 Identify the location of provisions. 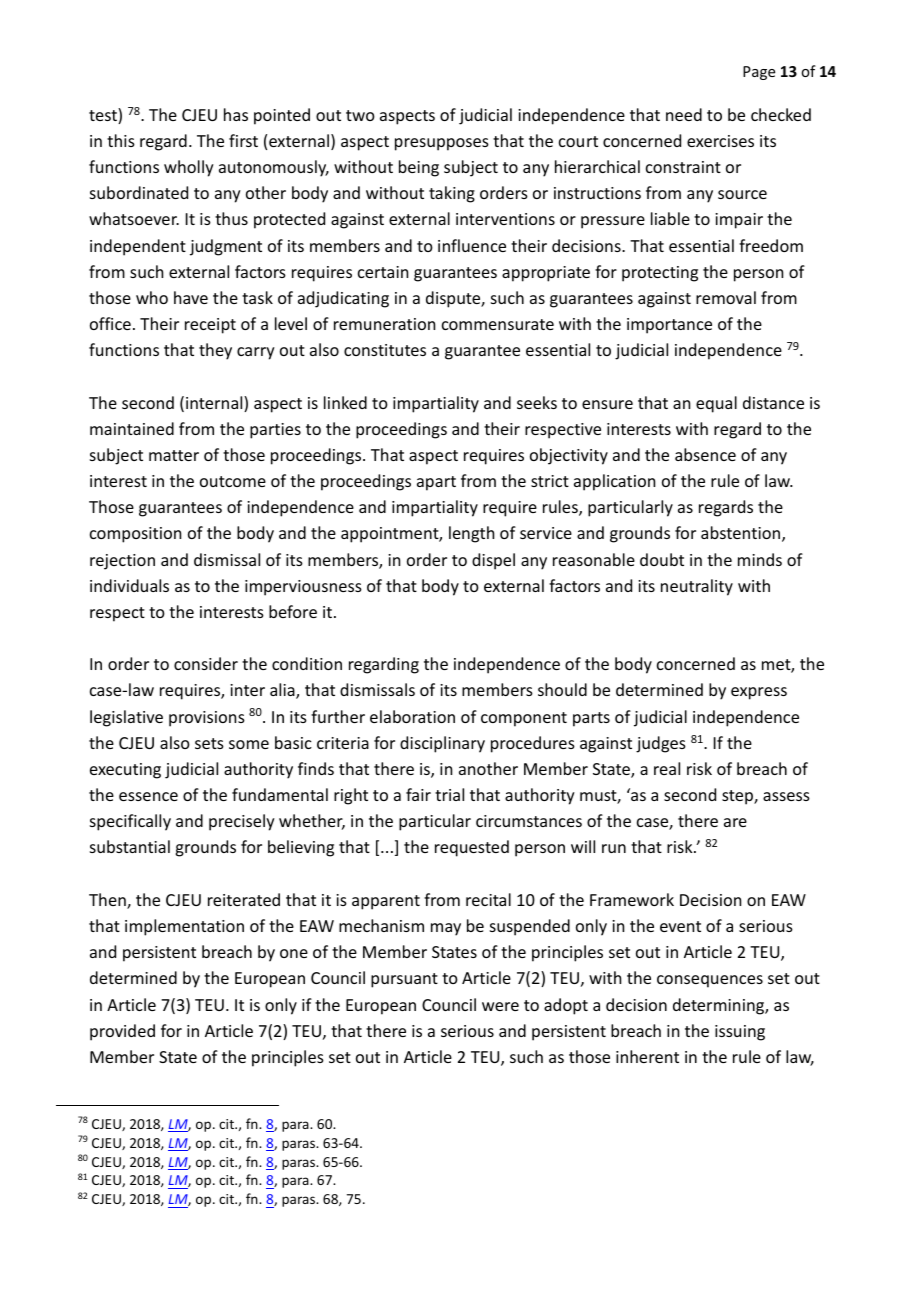
(207, 719).
